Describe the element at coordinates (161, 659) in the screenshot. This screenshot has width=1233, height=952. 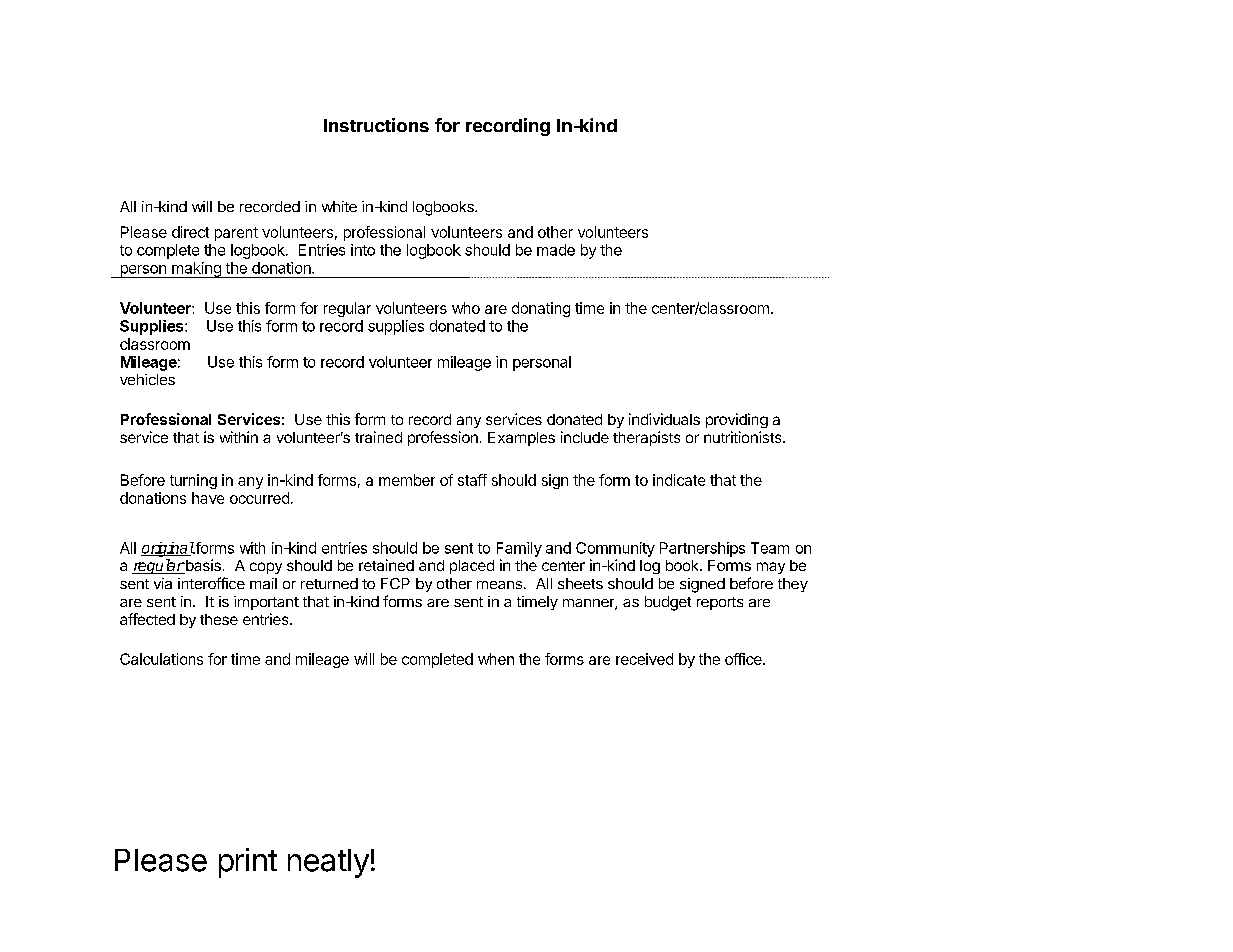
I see `Calculations` at that location.
